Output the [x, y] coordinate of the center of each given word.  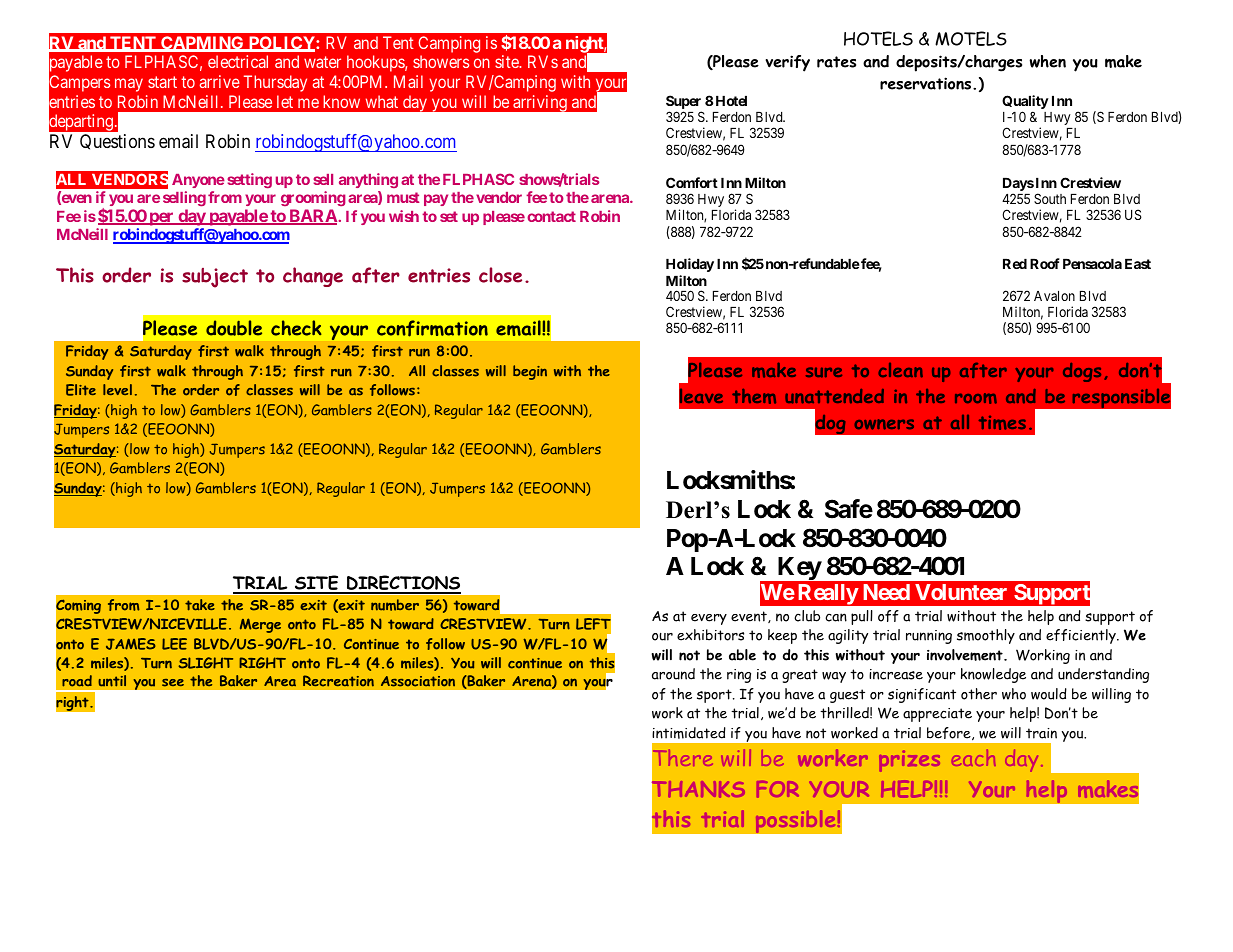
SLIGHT [205, 663]
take [200, 605]
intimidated [689, 733]
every [709, 619]
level [117, 389]
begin [530, 372]
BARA [313, 217]
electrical [238, 61]
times [1002, 423]
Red [1015, 264]
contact [551, 216]
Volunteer [961, 592]
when [1048, 61]
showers [441, 61]
